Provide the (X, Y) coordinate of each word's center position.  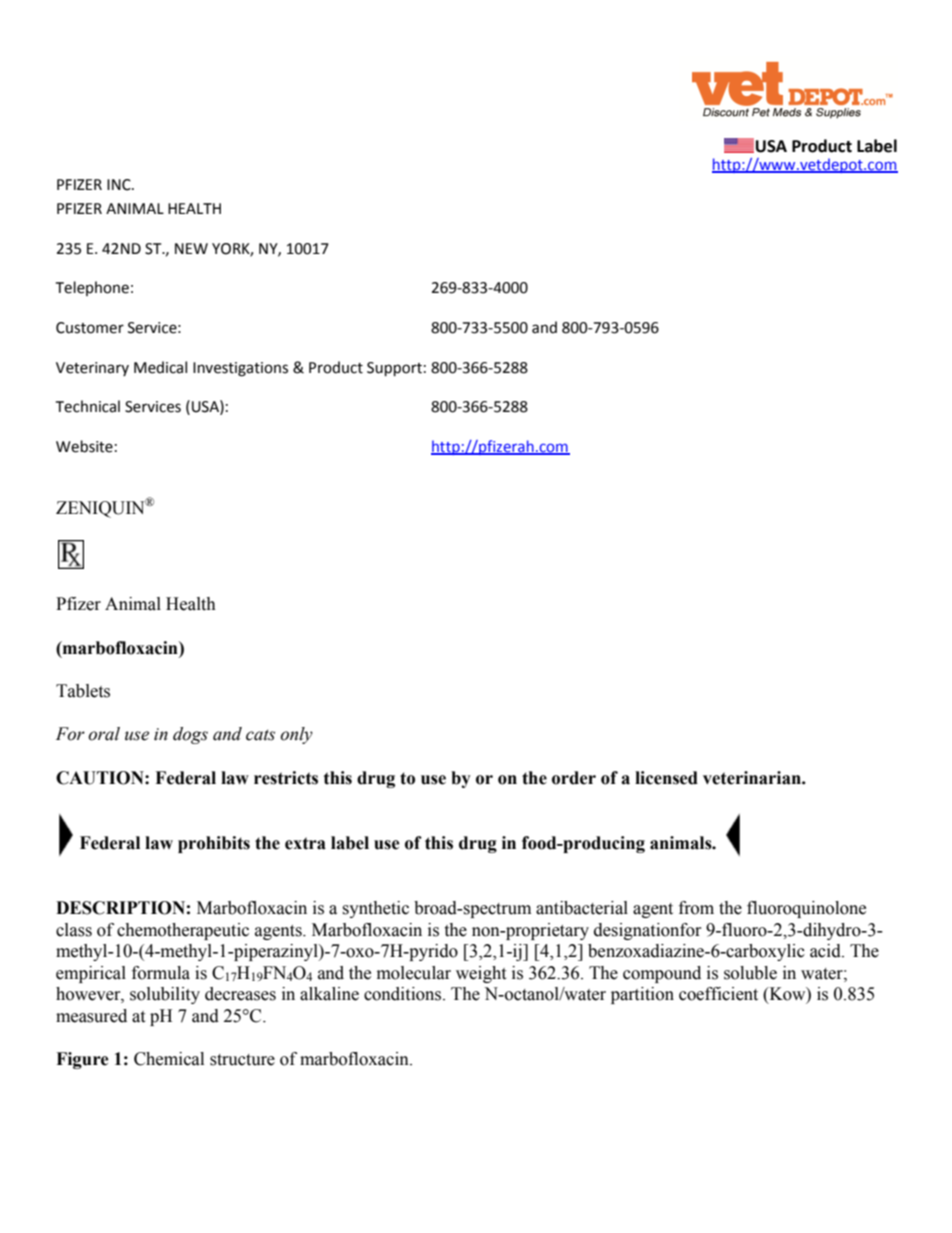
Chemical (169, 1059)
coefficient (718, 994)
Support (394, 369)
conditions (404, 994)
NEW (191, 248)
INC (120, 185)
